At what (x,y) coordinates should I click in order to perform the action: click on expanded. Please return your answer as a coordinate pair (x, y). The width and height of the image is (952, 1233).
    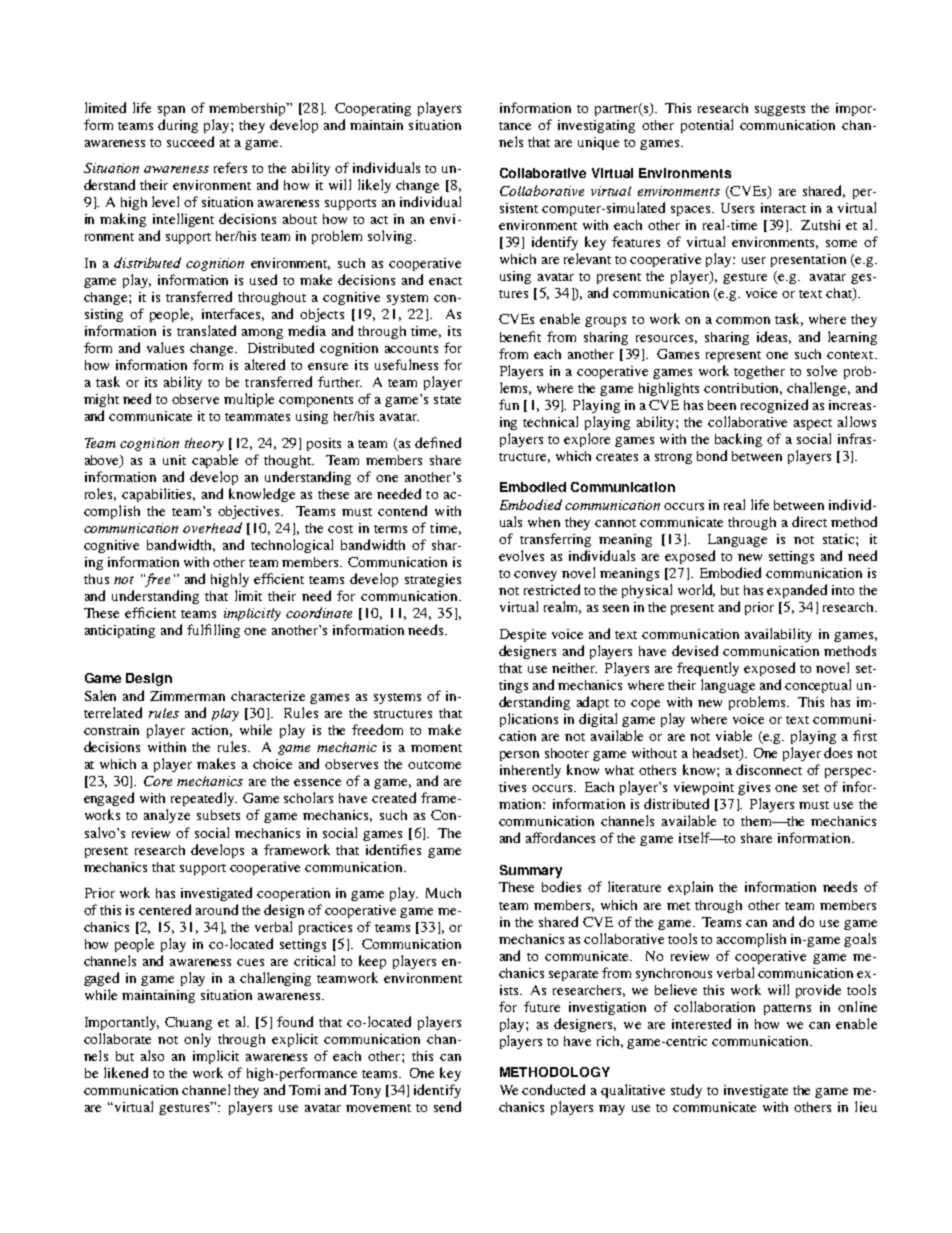
    Looking at the image, I should click on (797, 591).
